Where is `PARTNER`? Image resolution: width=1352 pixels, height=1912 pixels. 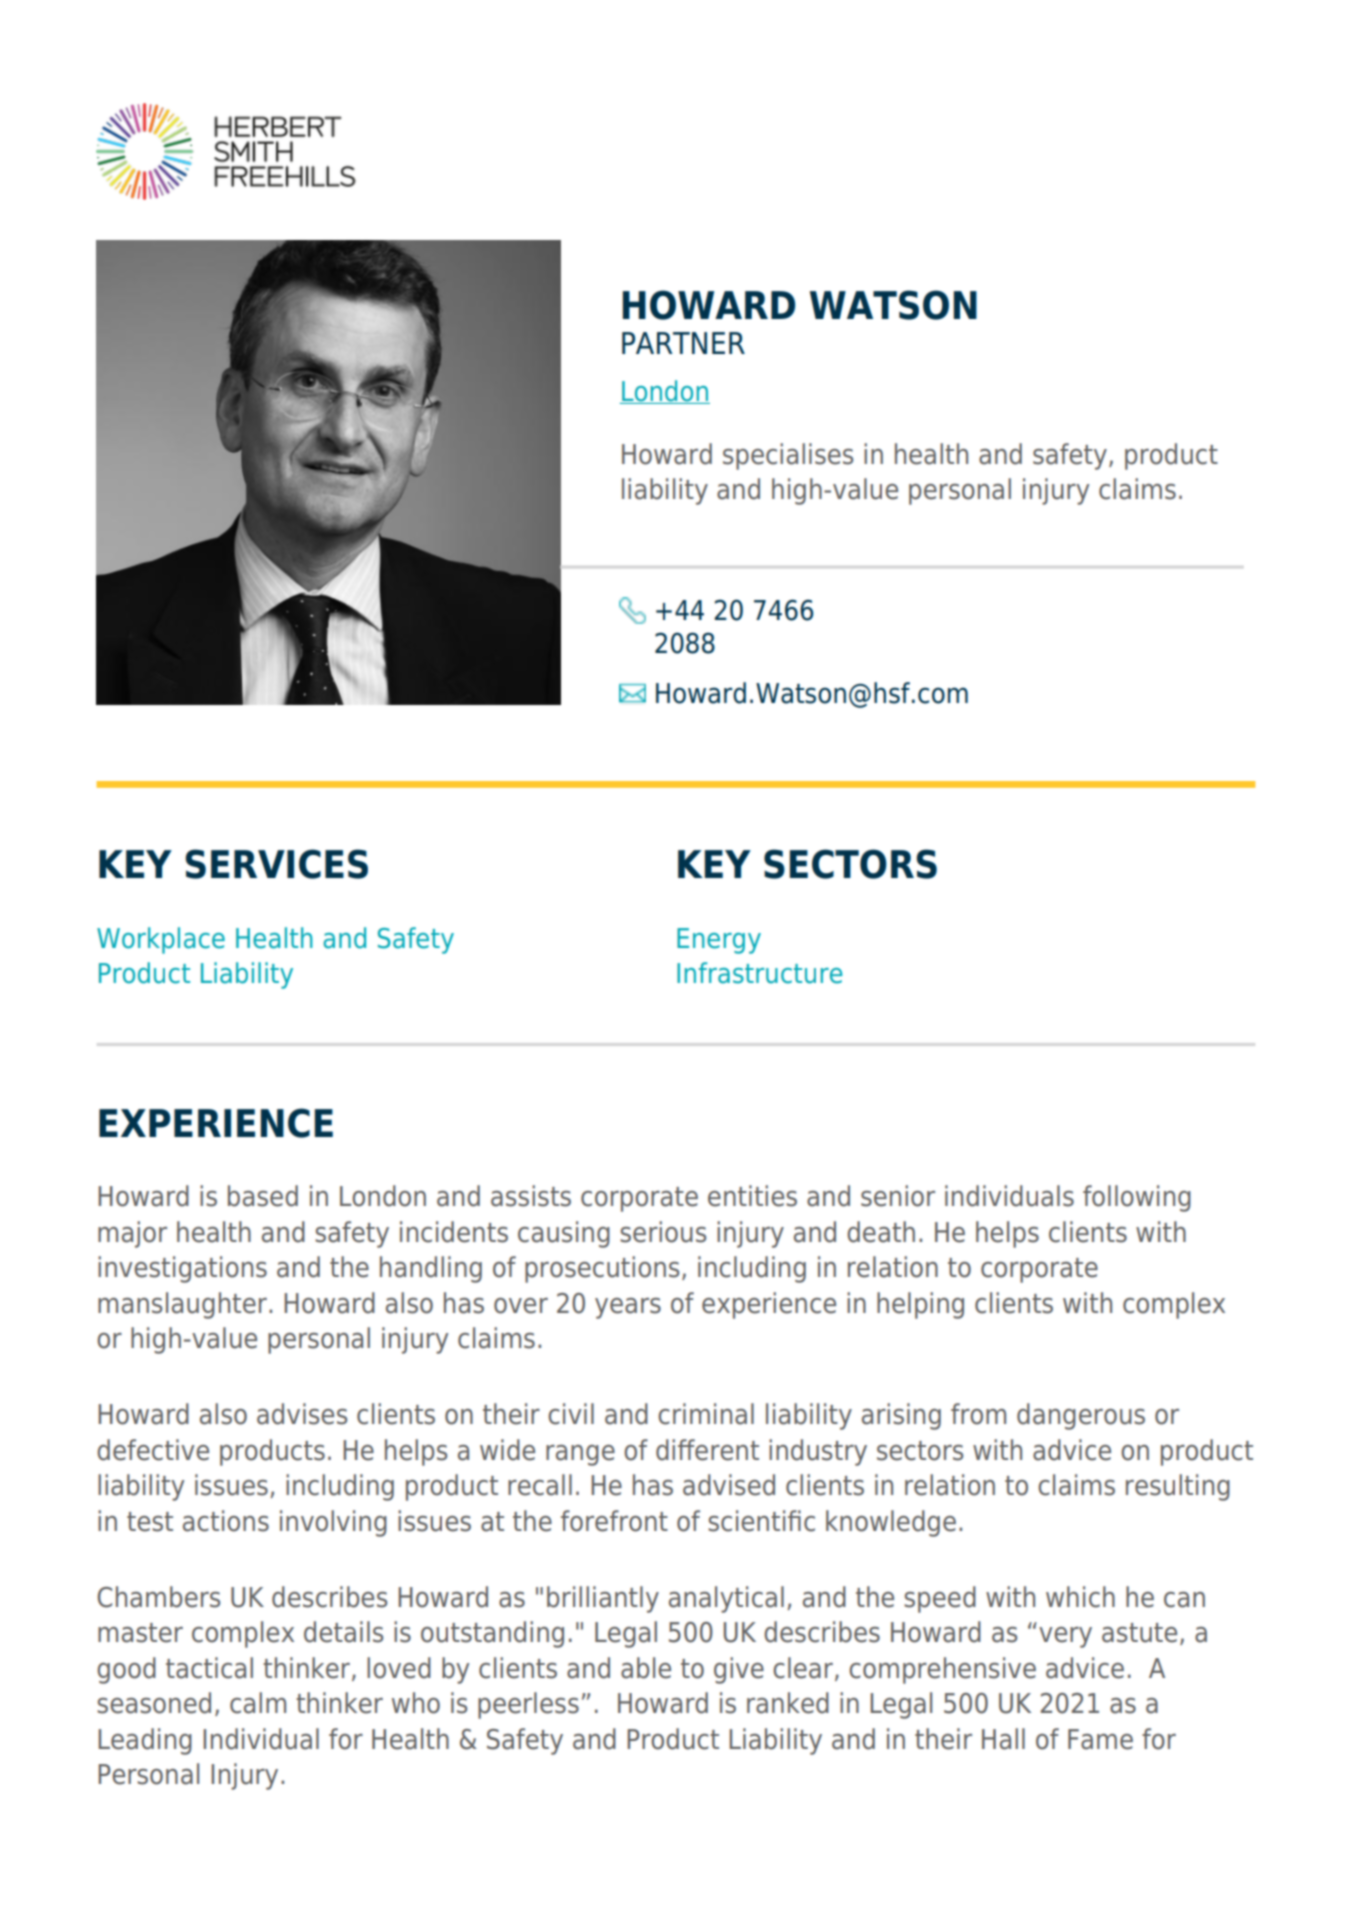
PARTNER is located at coordinates (683, 343).
